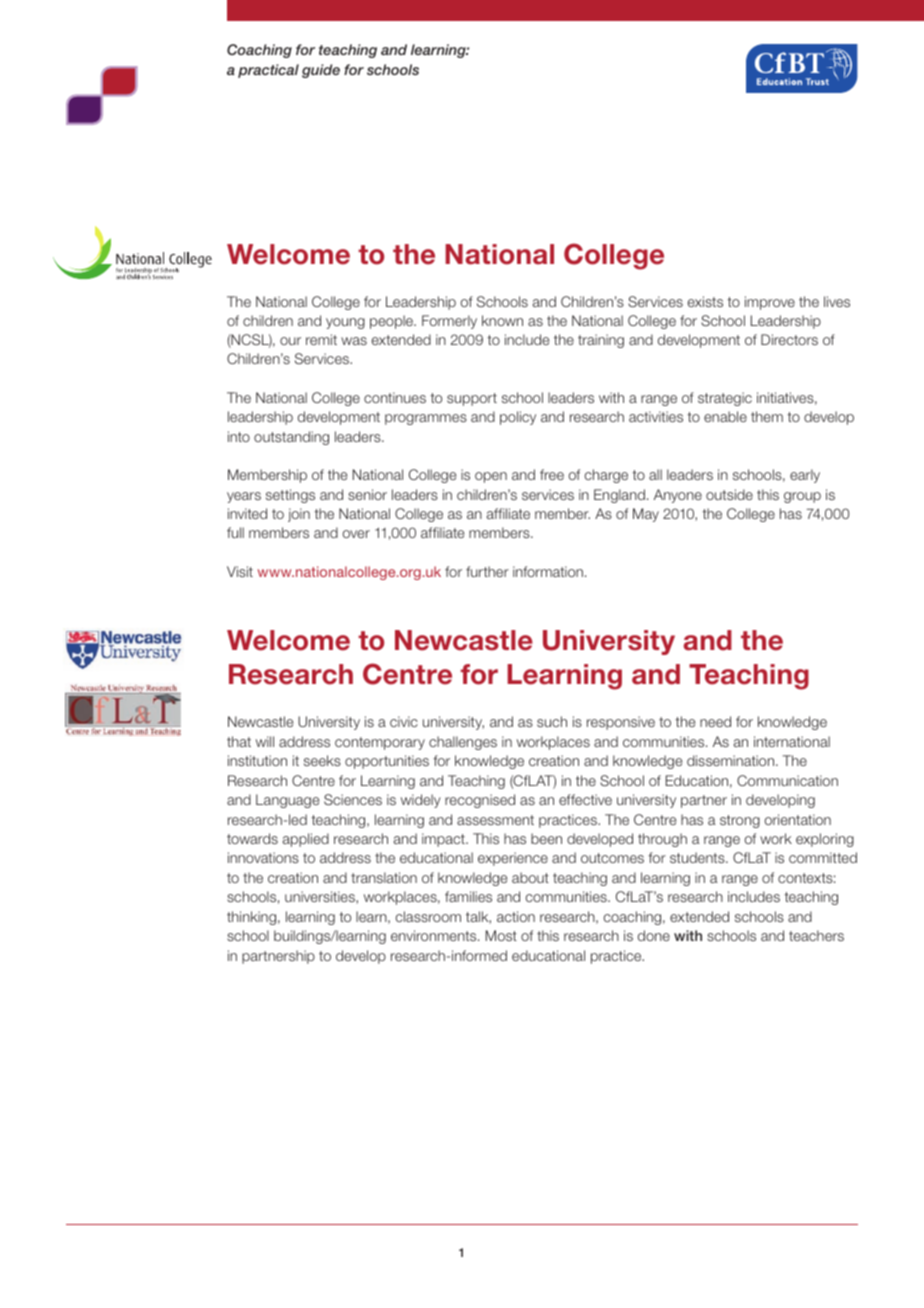 This document has height=1308, width=924. What do you see at coordinates (729, 494) in the document?
I see `outside` at bounding box center [729, 494].
